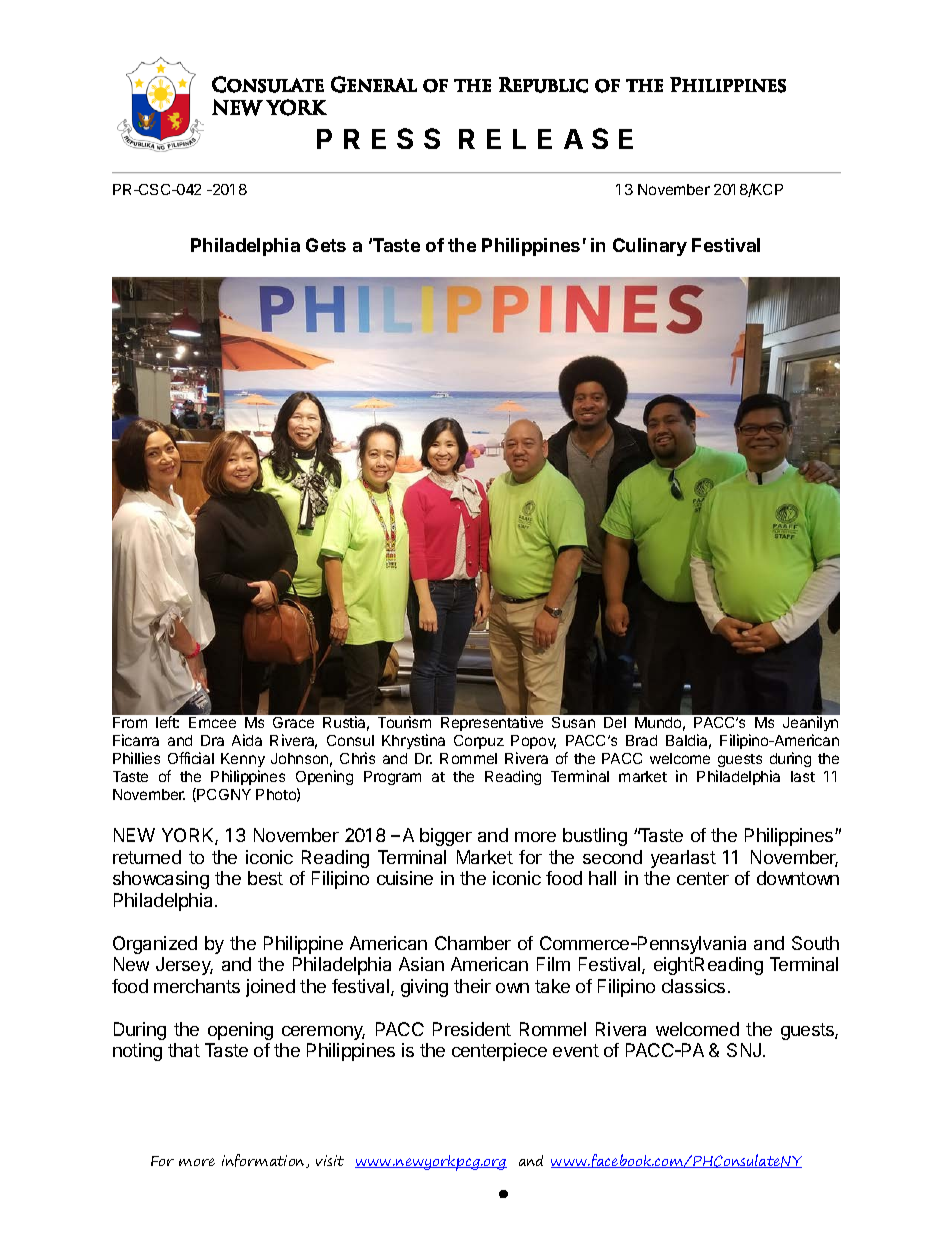 The image size is (952, 1233). I want to click on Program, so click(392, 778).
